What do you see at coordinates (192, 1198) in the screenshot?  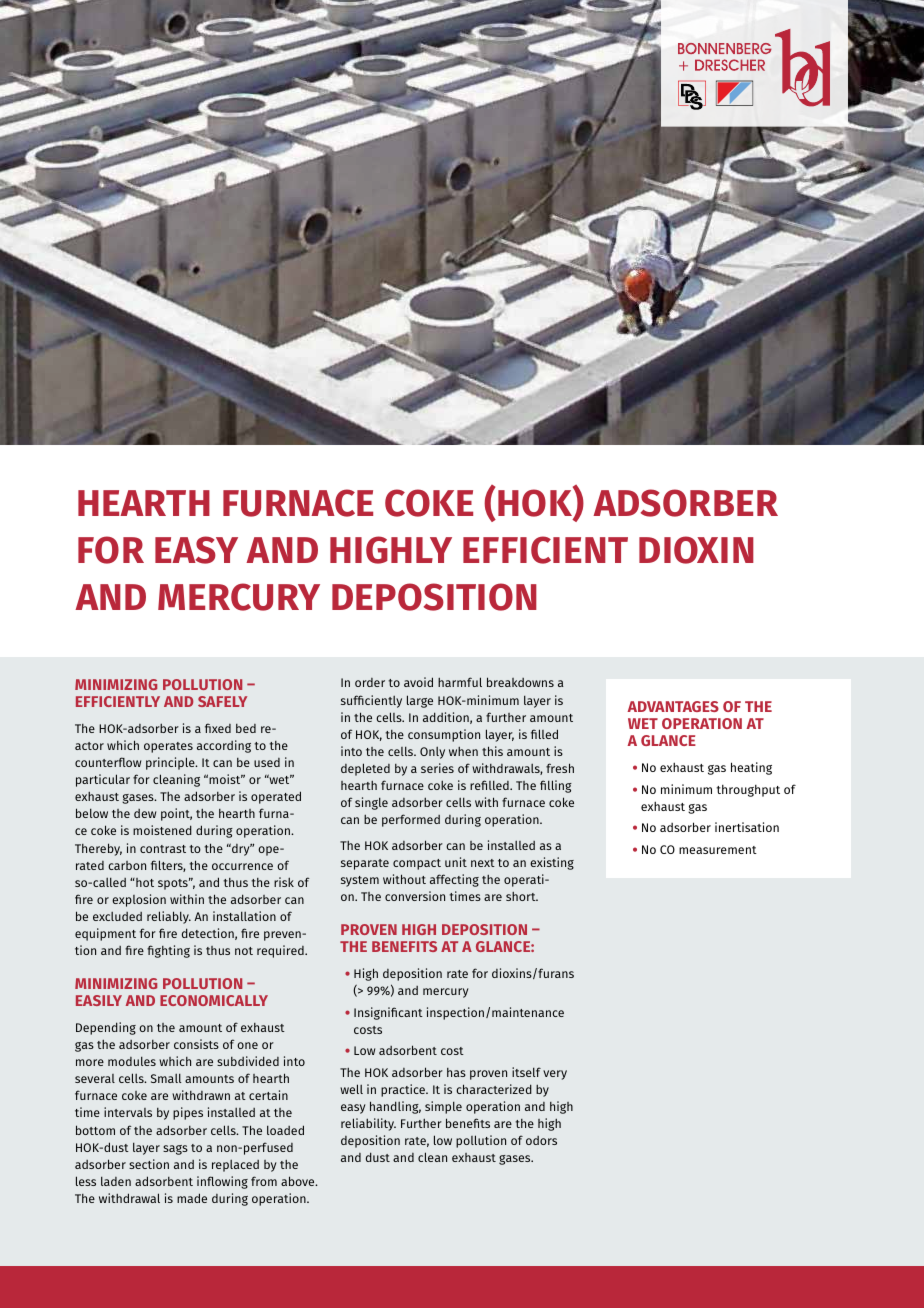 I see `made` at bounding box center [192, 1198].
